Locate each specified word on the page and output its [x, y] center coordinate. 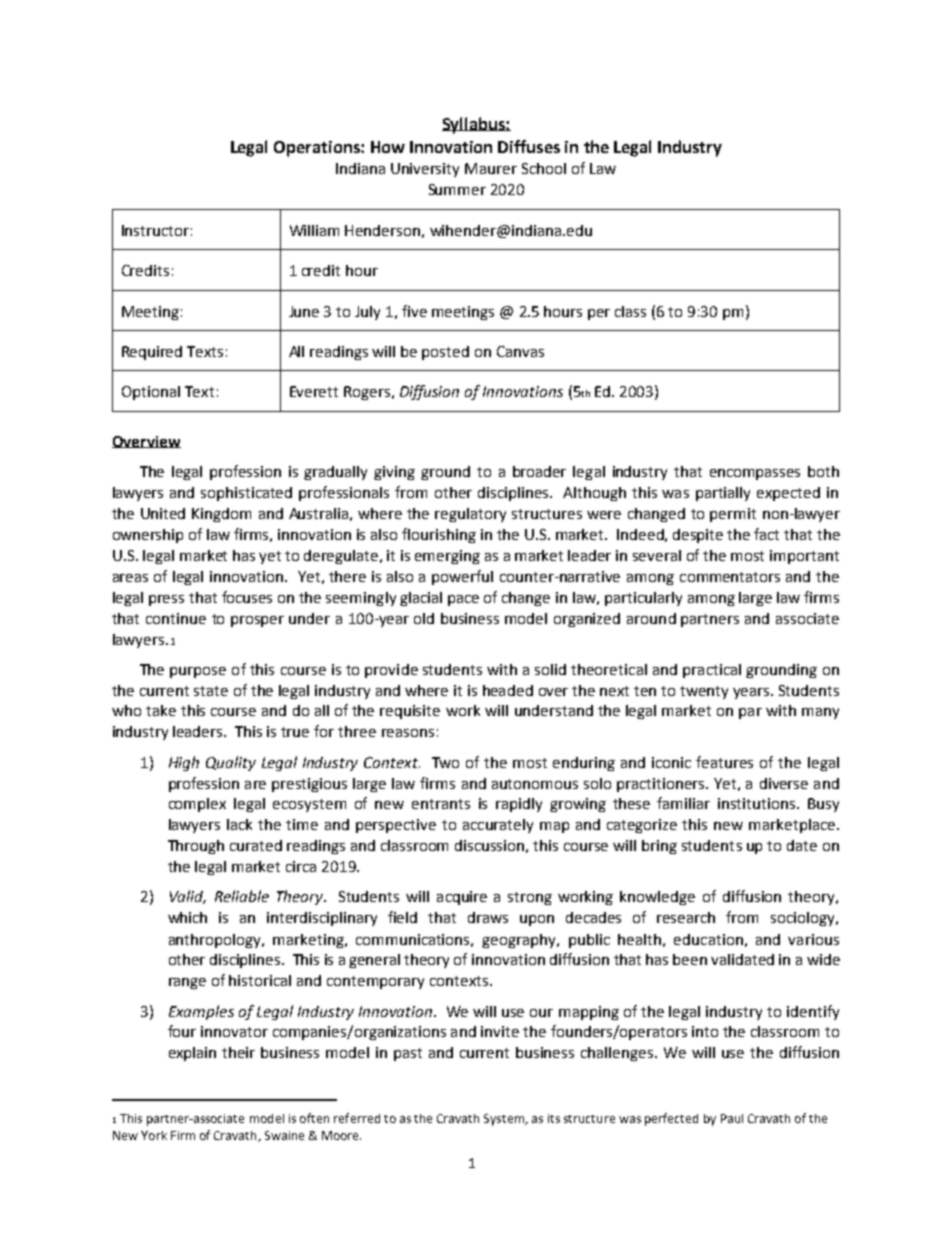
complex [197, 805]
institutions [758, 803]
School [544, 168]
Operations [318, 149]
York [154, 1135]
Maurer [491, 168]
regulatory [470, 515]
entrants [441, 804]
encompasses [755, 474]
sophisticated [246, 494]
